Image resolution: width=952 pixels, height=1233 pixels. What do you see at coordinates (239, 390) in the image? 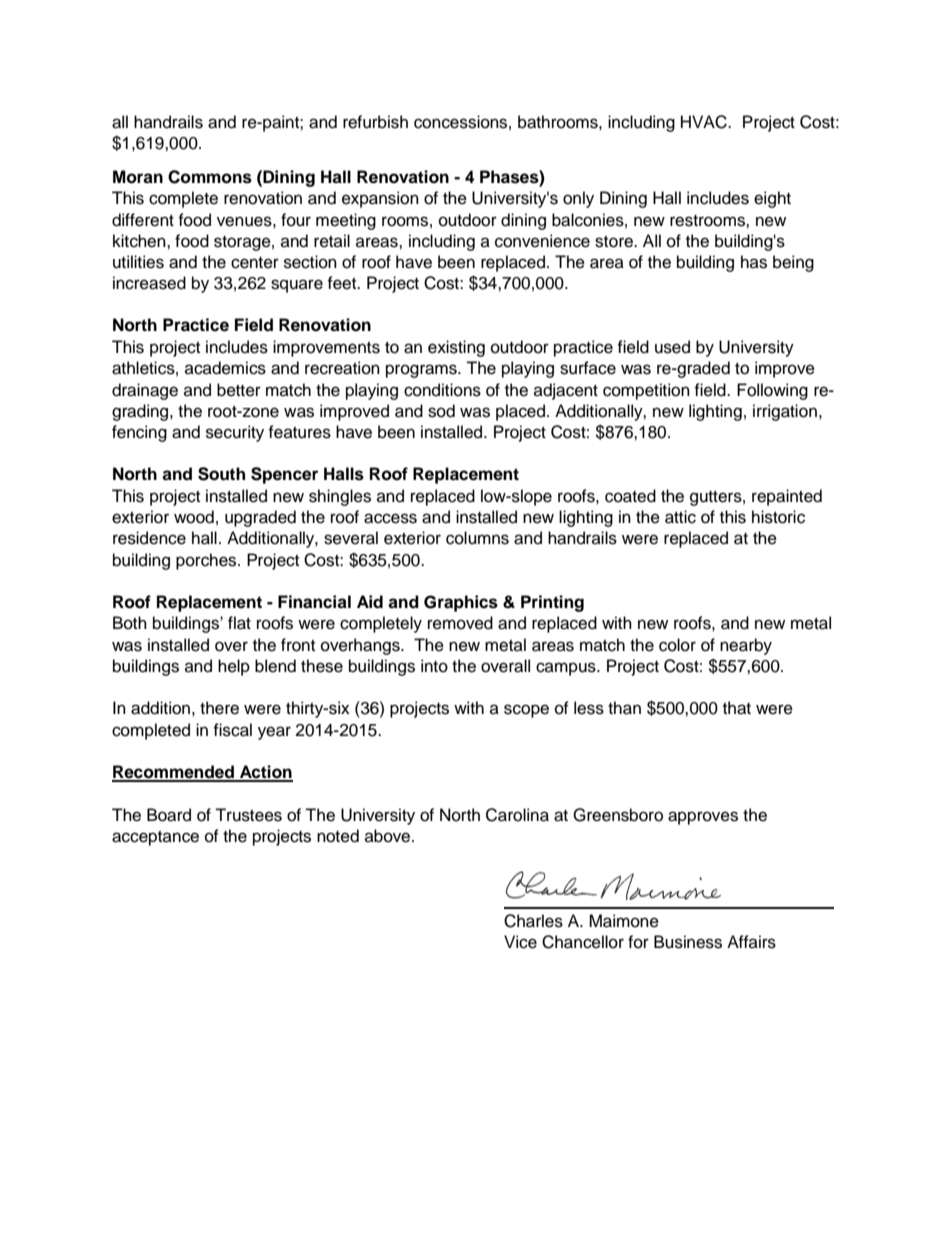
I see `better` at bounding box center [239, 390].
